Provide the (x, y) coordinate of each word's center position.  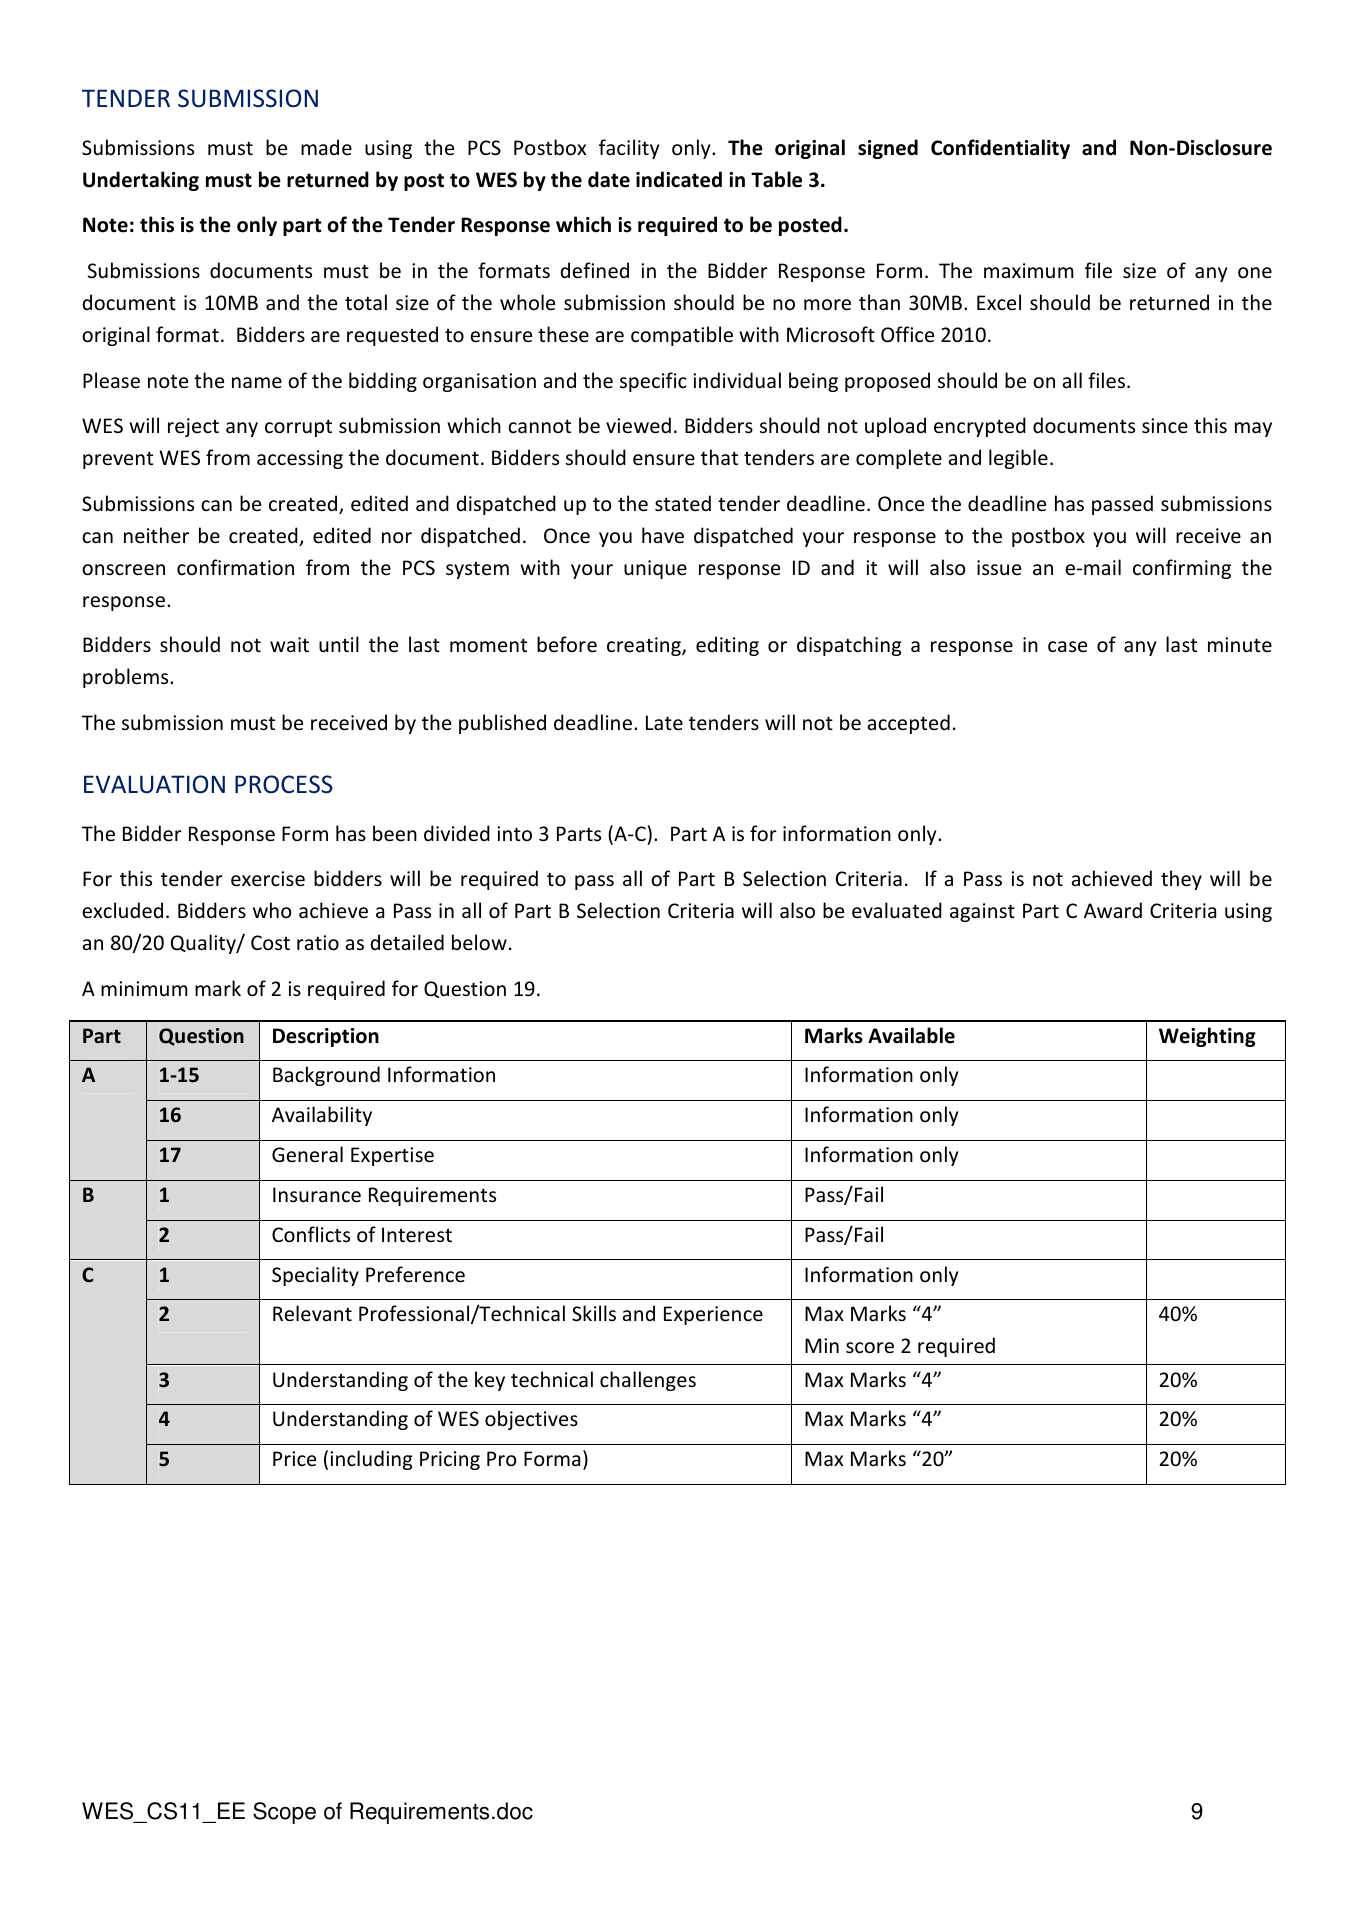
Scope (284, 1813)
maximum (1029, 271)
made (326, 147)
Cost (270, 942)
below (479, 942)
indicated (679, 179)
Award (1113, 910)
